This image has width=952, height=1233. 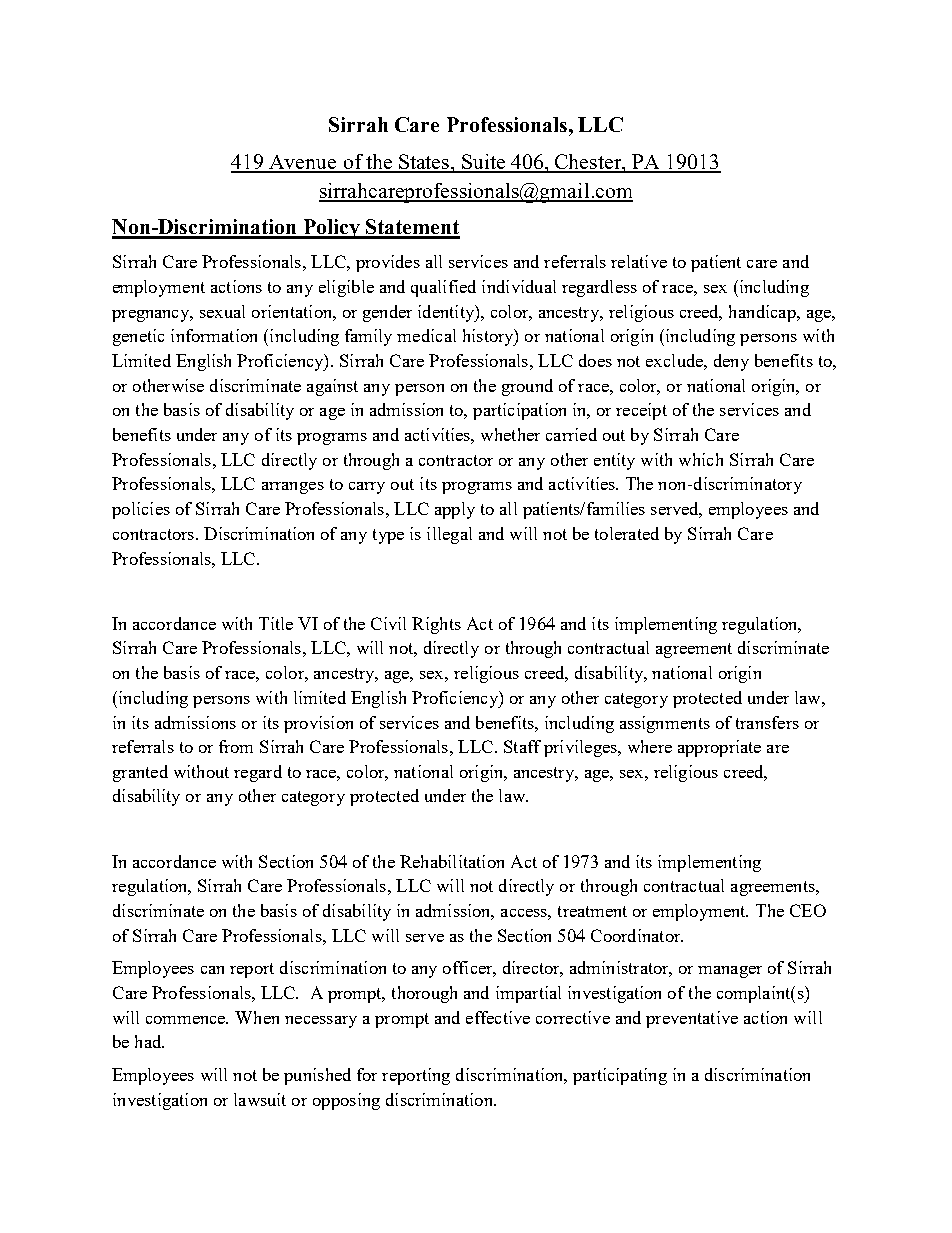 What do you see at coordinates (692, 1019) in the image?
I see `preventative` at bounding box center [692, 1019].
